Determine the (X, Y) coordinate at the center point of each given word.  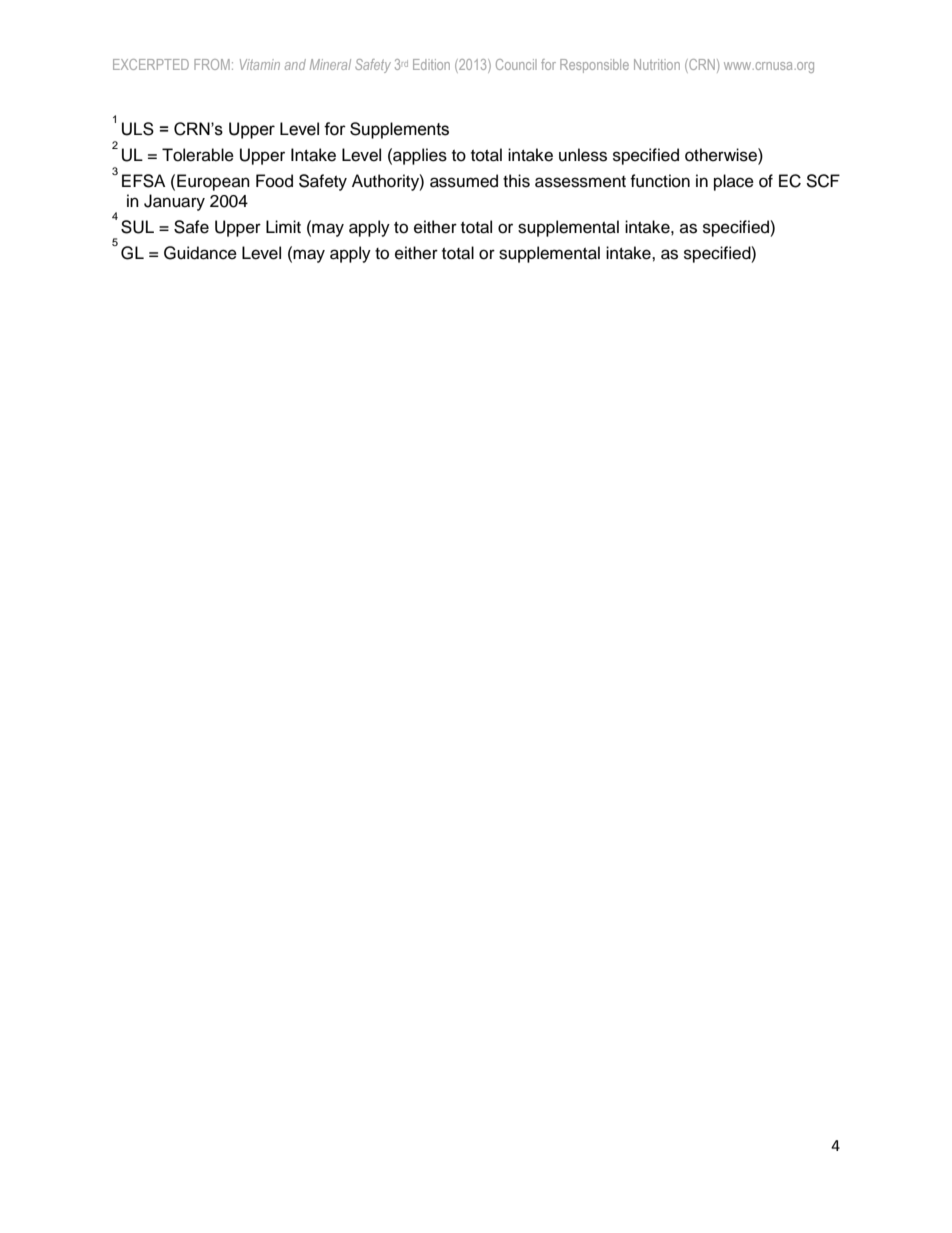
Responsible (594, 66)
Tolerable (198, 155)
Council (516, 64)
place (734, 182)
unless (583, 155)
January (174, 202)
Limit (283, 226)
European (213, 182)
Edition (431, 64)
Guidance (200, 253)
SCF (823, 181)
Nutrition (657, 64)
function (660, 181)
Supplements (399, 130)
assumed (464, 181)
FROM (212, 64)
